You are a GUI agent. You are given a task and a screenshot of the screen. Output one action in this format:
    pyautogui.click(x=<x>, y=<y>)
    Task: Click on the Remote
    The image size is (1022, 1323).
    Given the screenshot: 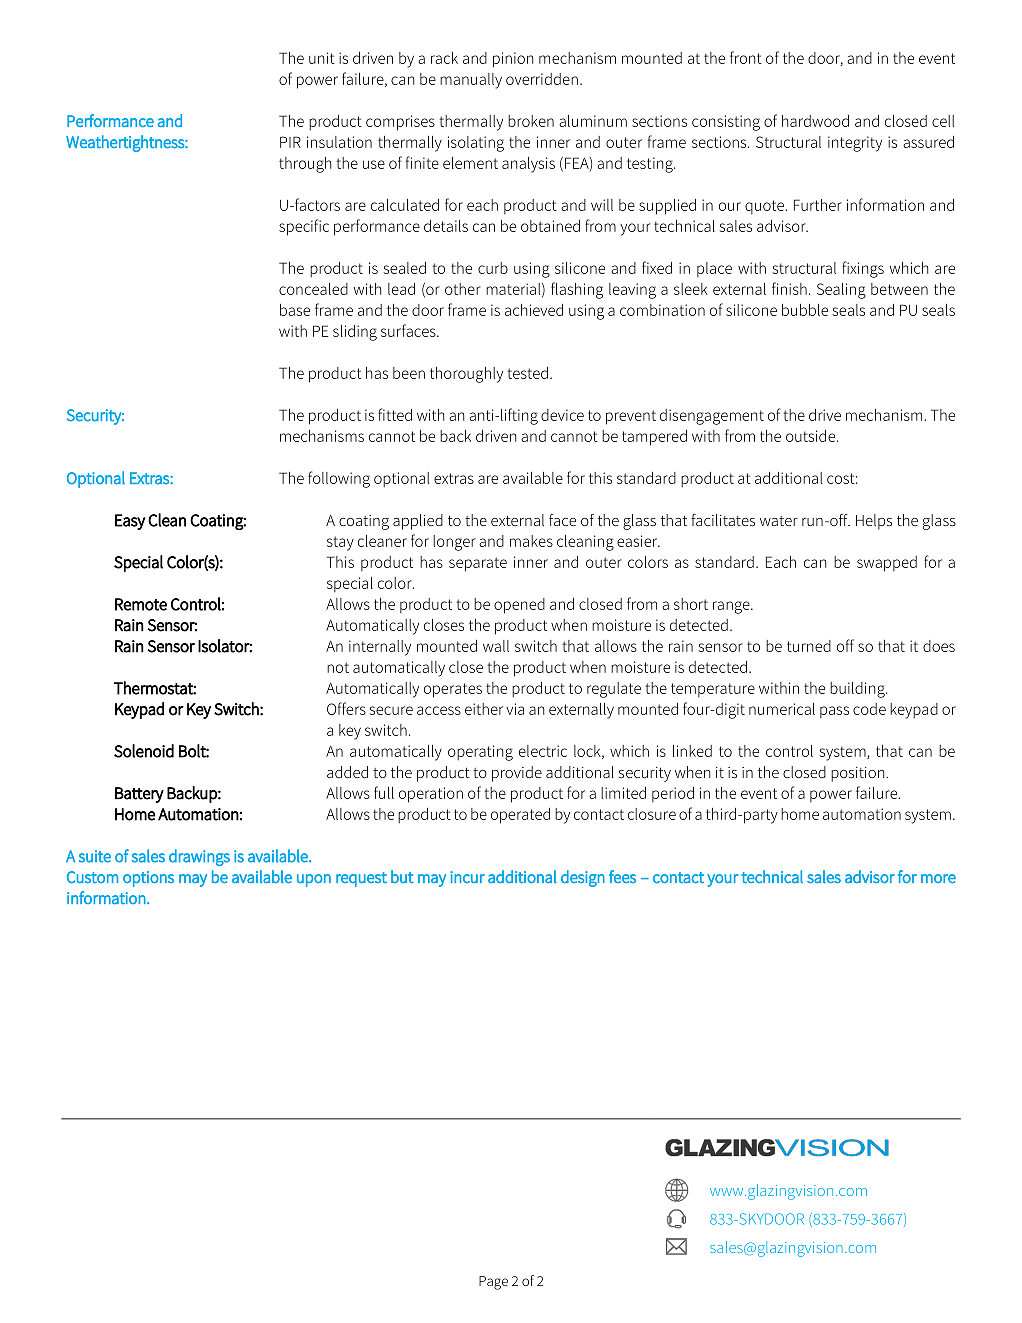 What is the action you would take?
    pyautogui.click(x=141, y=604)
